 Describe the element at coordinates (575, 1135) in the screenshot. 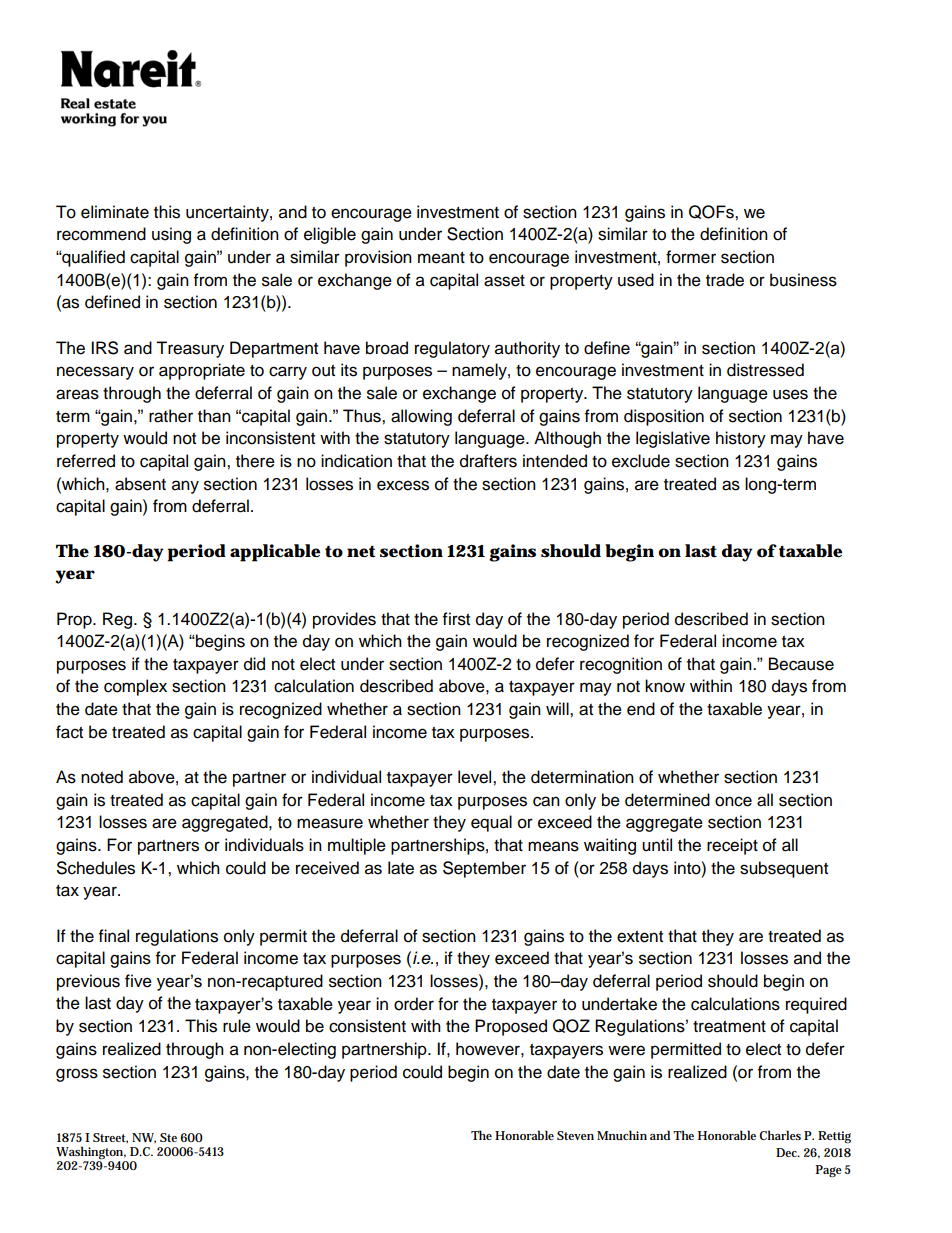

I see `Steven` at that location.
